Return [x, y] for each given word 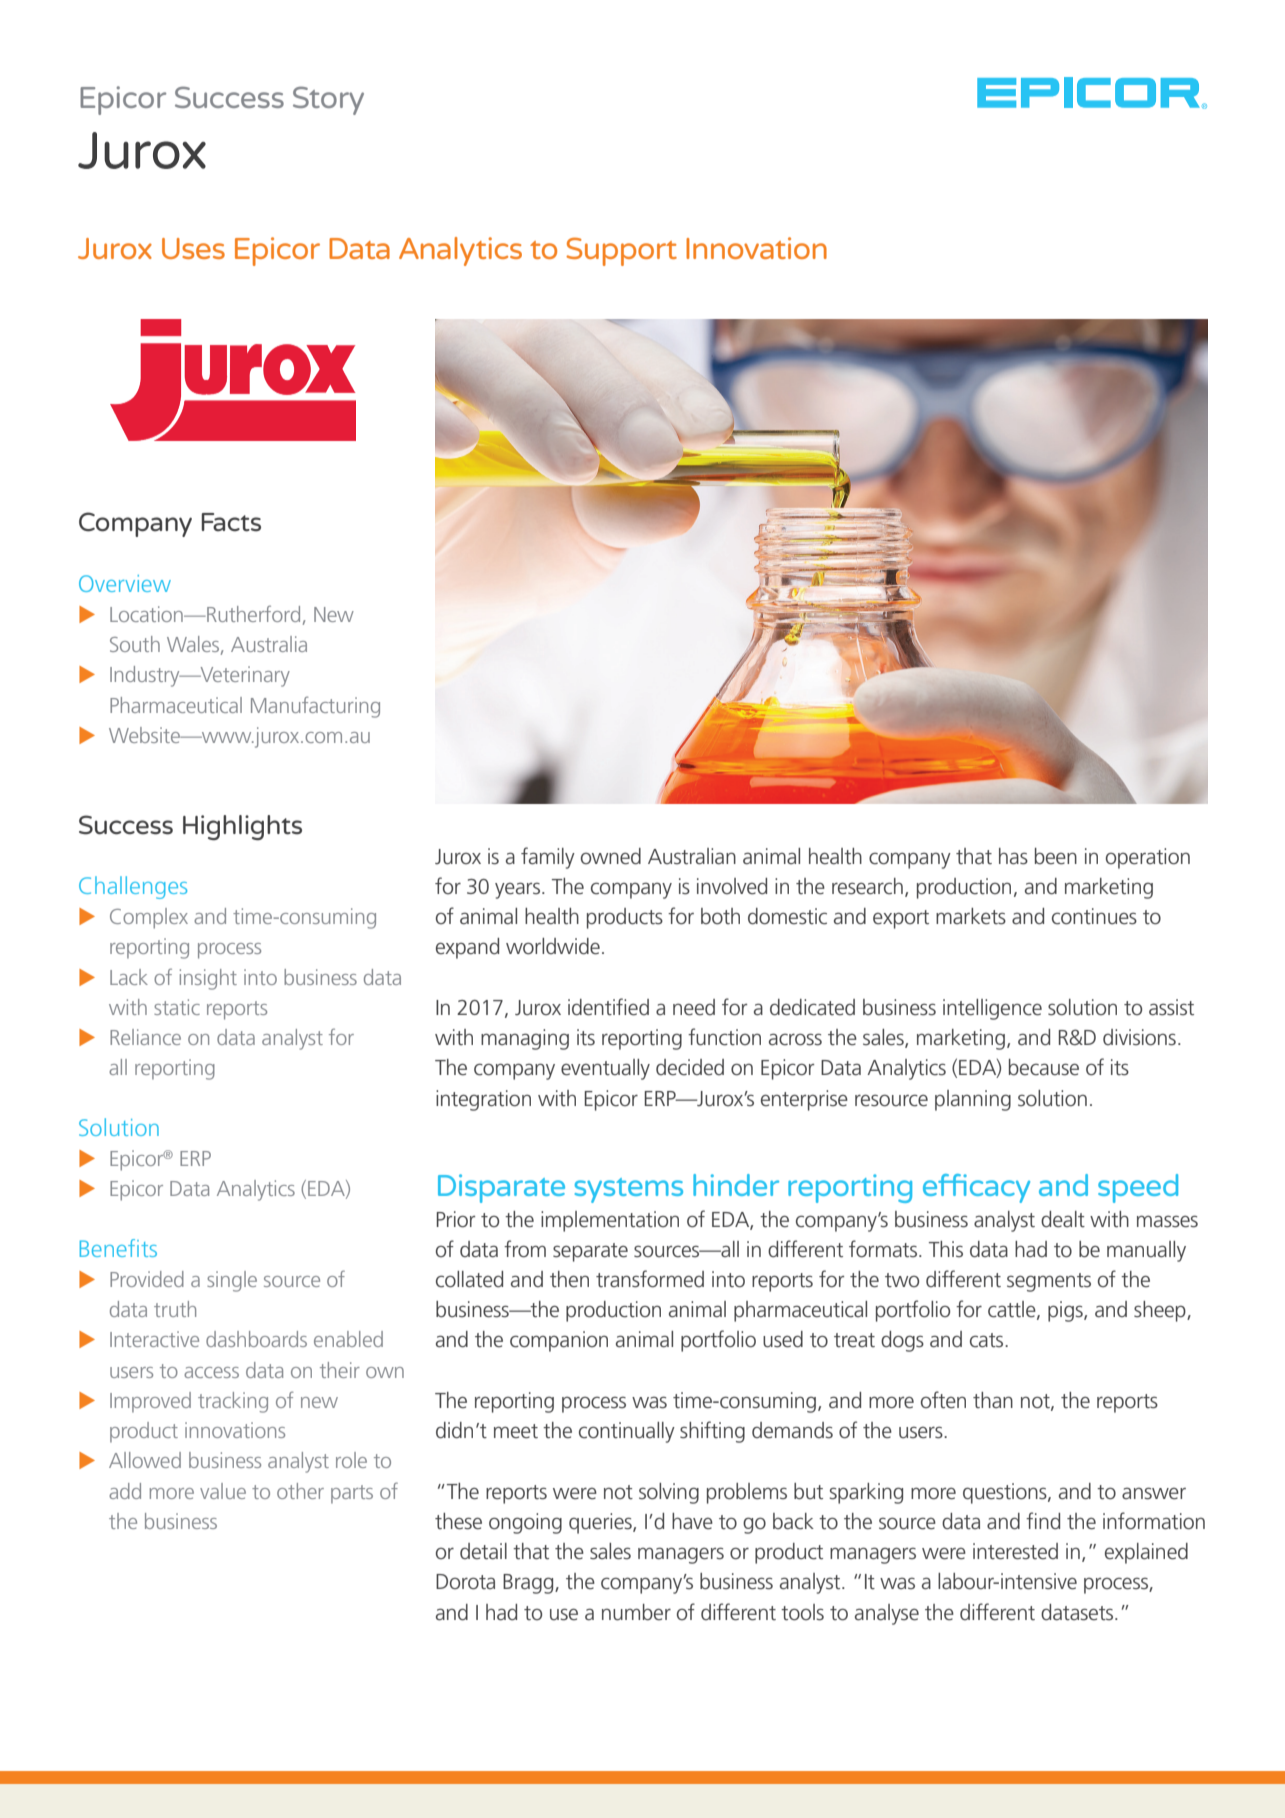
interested [1015, 1551]
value [223, 1491]
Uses [193, 248]
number [636, 1612]
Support [621, 251]
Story [328, 100]
